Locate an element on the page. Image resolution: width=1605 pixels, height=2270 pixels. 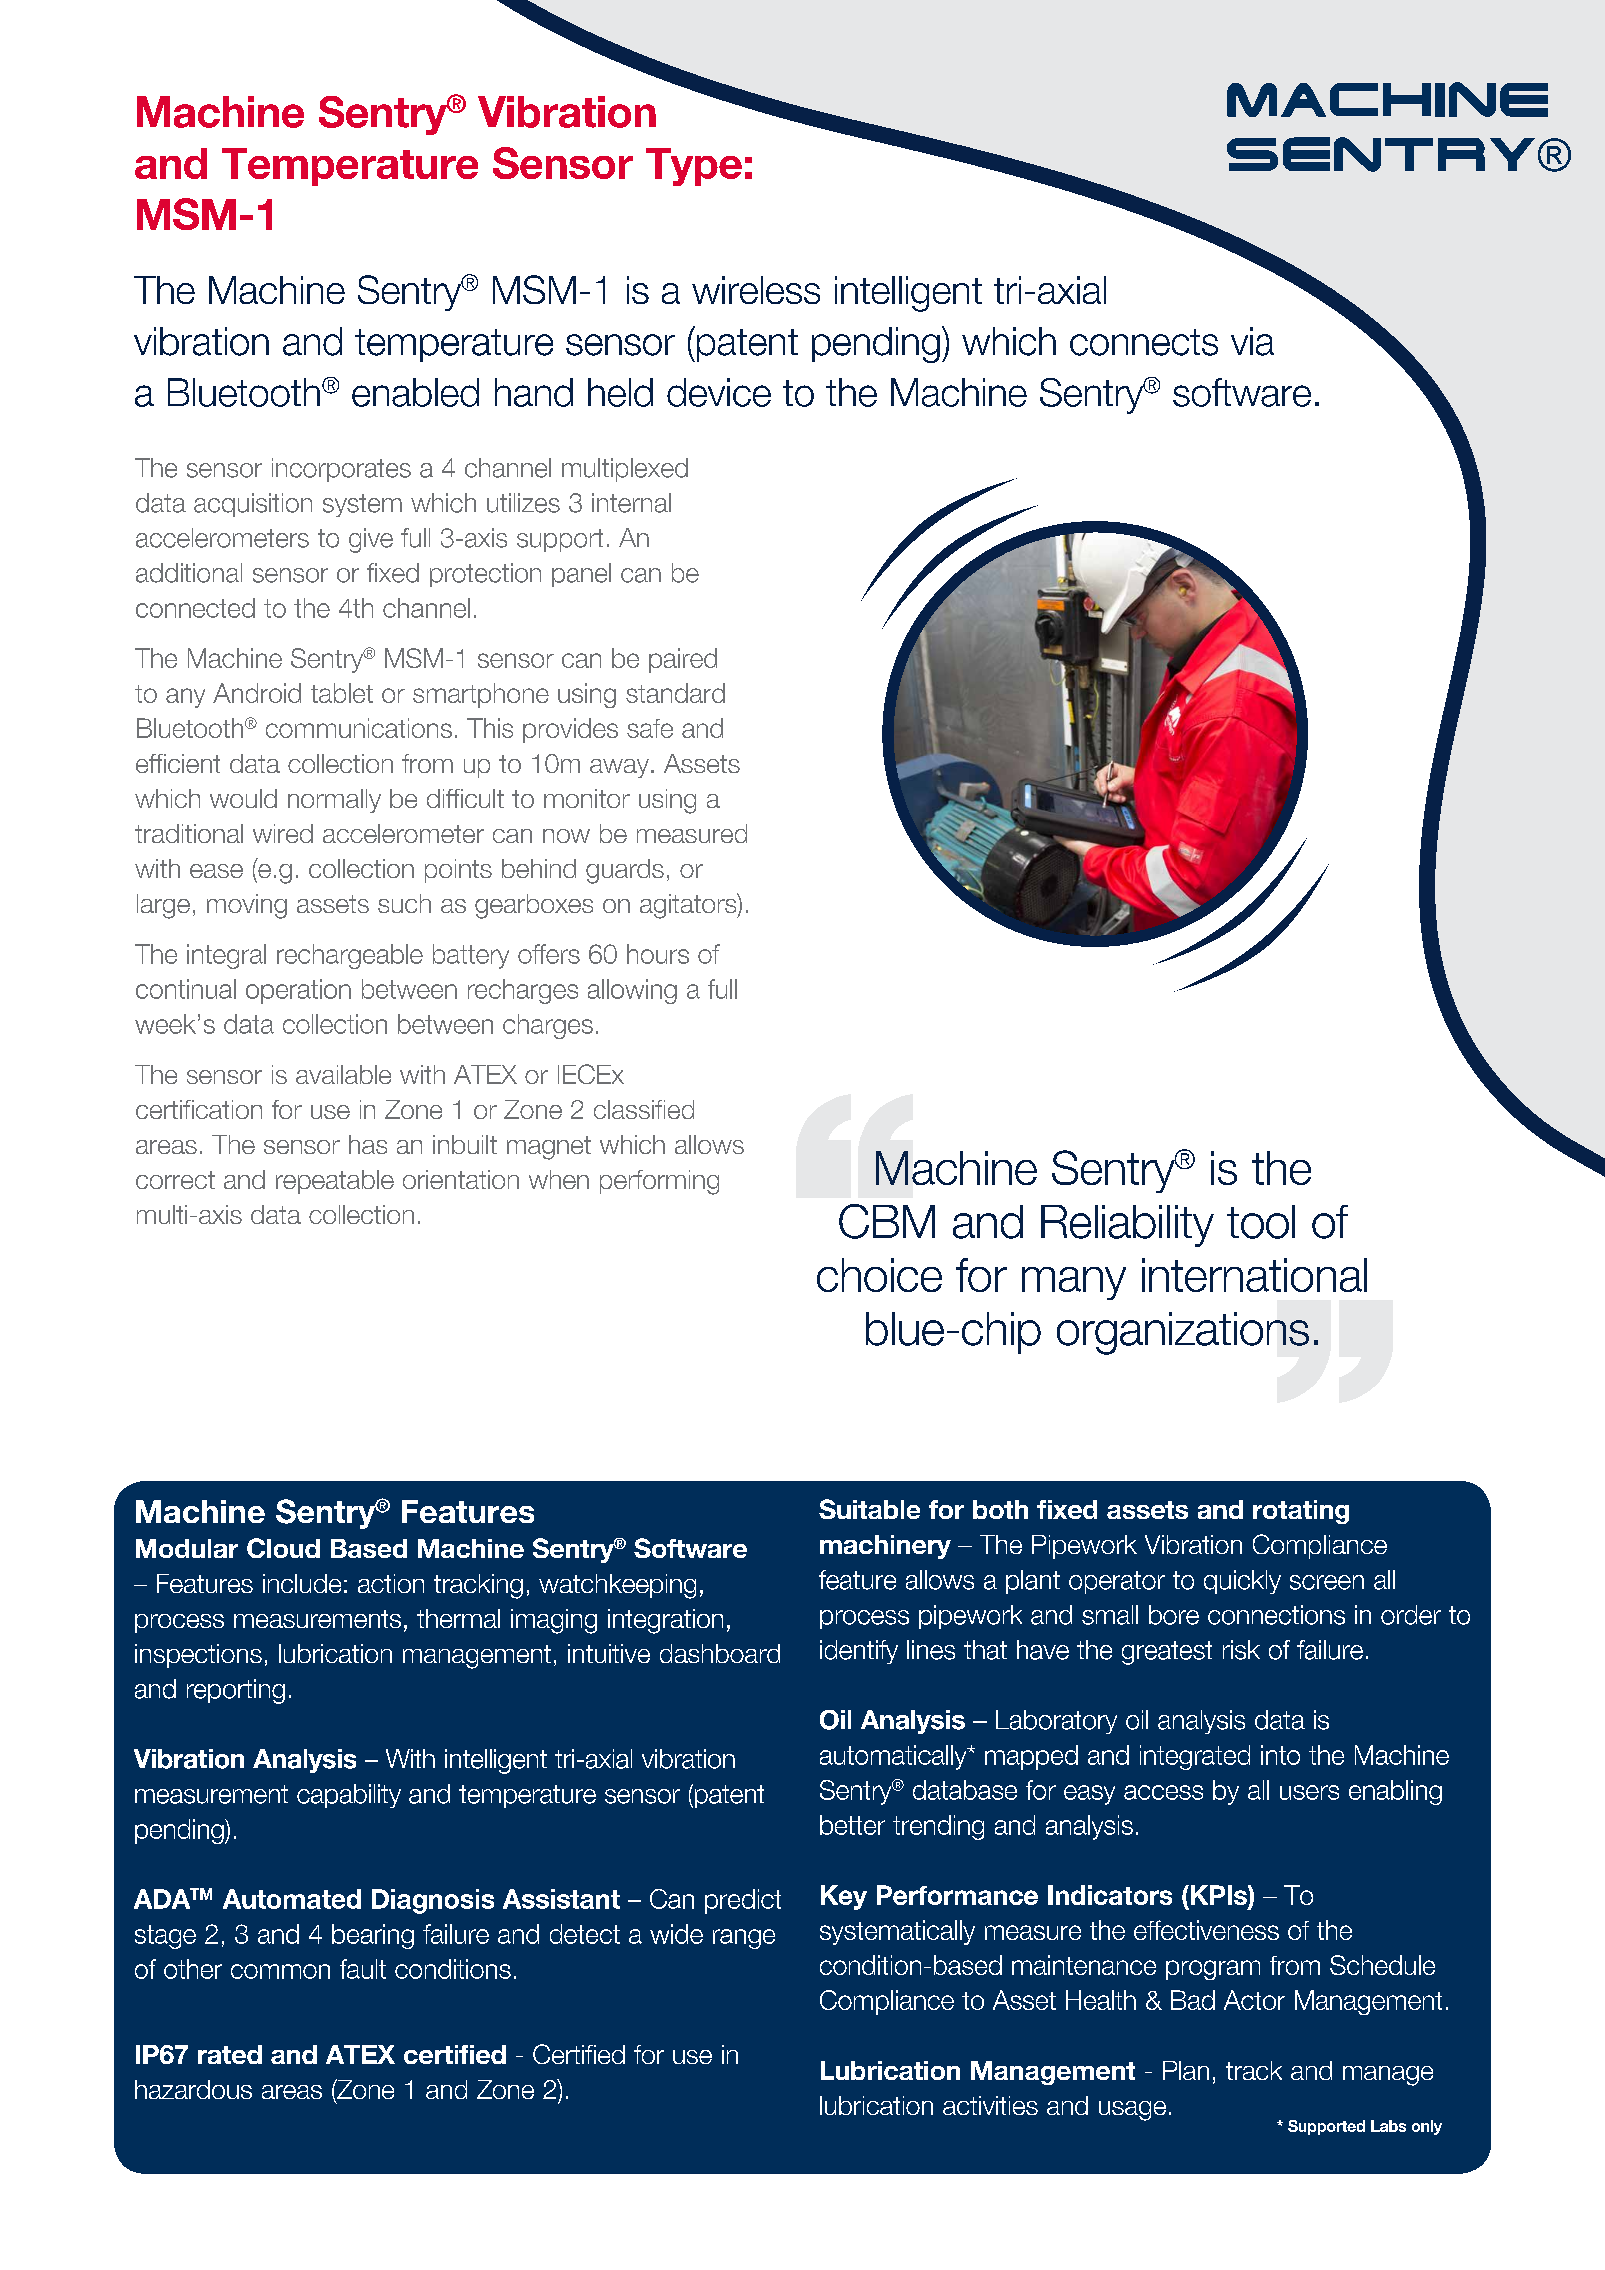
enabled is located at coordinates (415, 392).
